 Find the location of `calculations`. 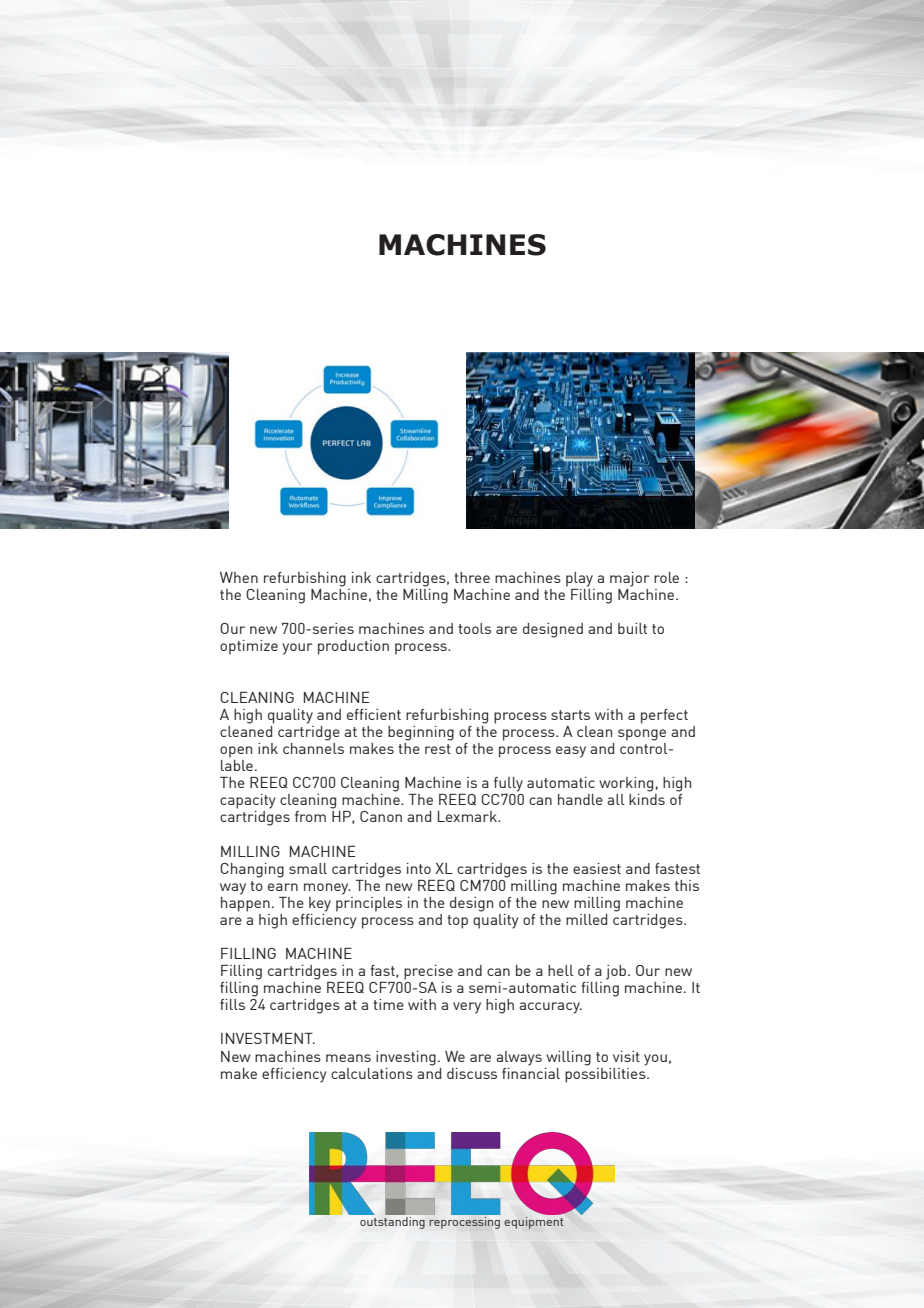

calculations is located at coordinates (372, 1073).
